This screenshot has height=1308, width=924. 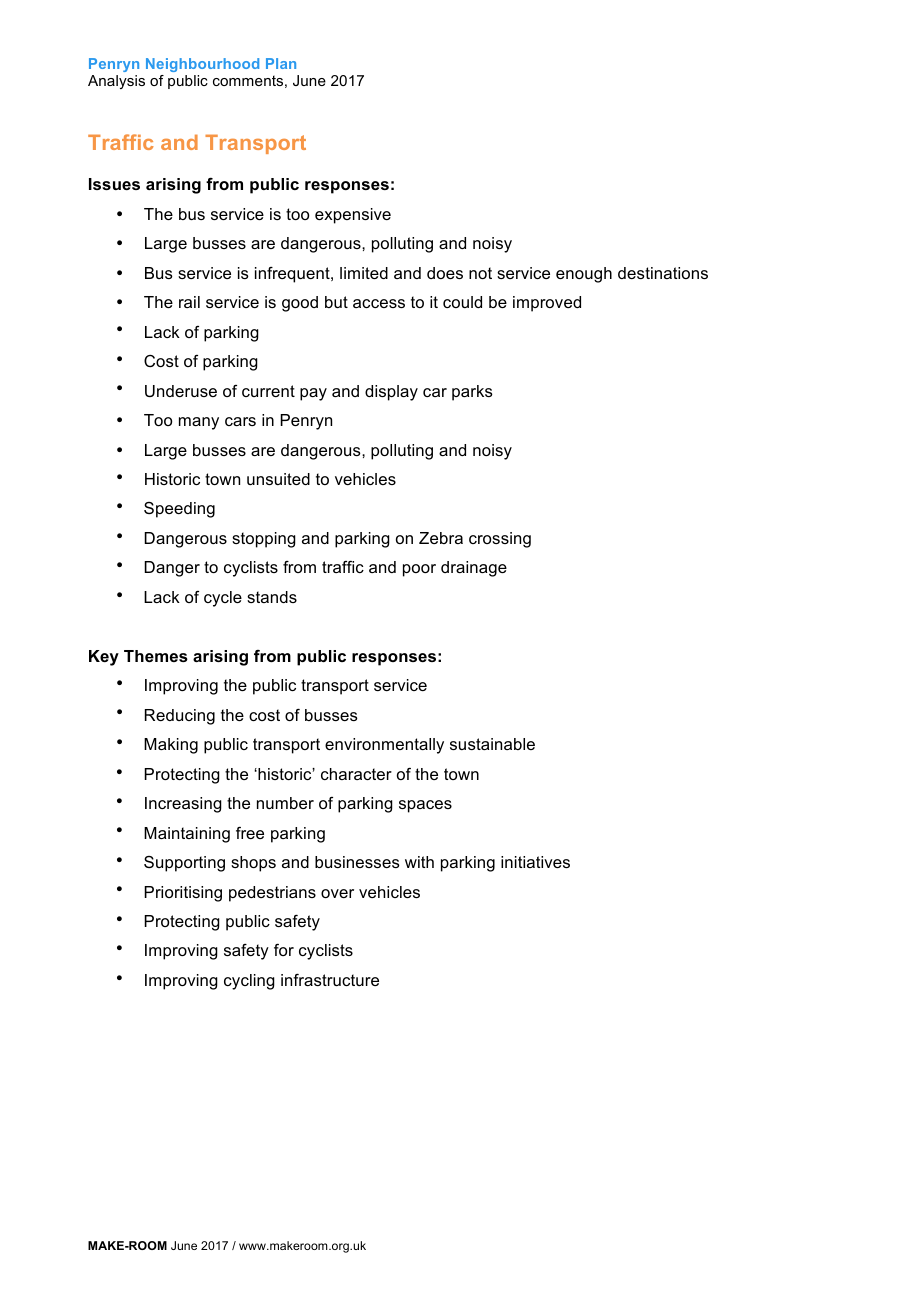 What do you see at coordinates (663, 273) in the screenshot?
I see `destinations` at bounding box center [663, 273].
